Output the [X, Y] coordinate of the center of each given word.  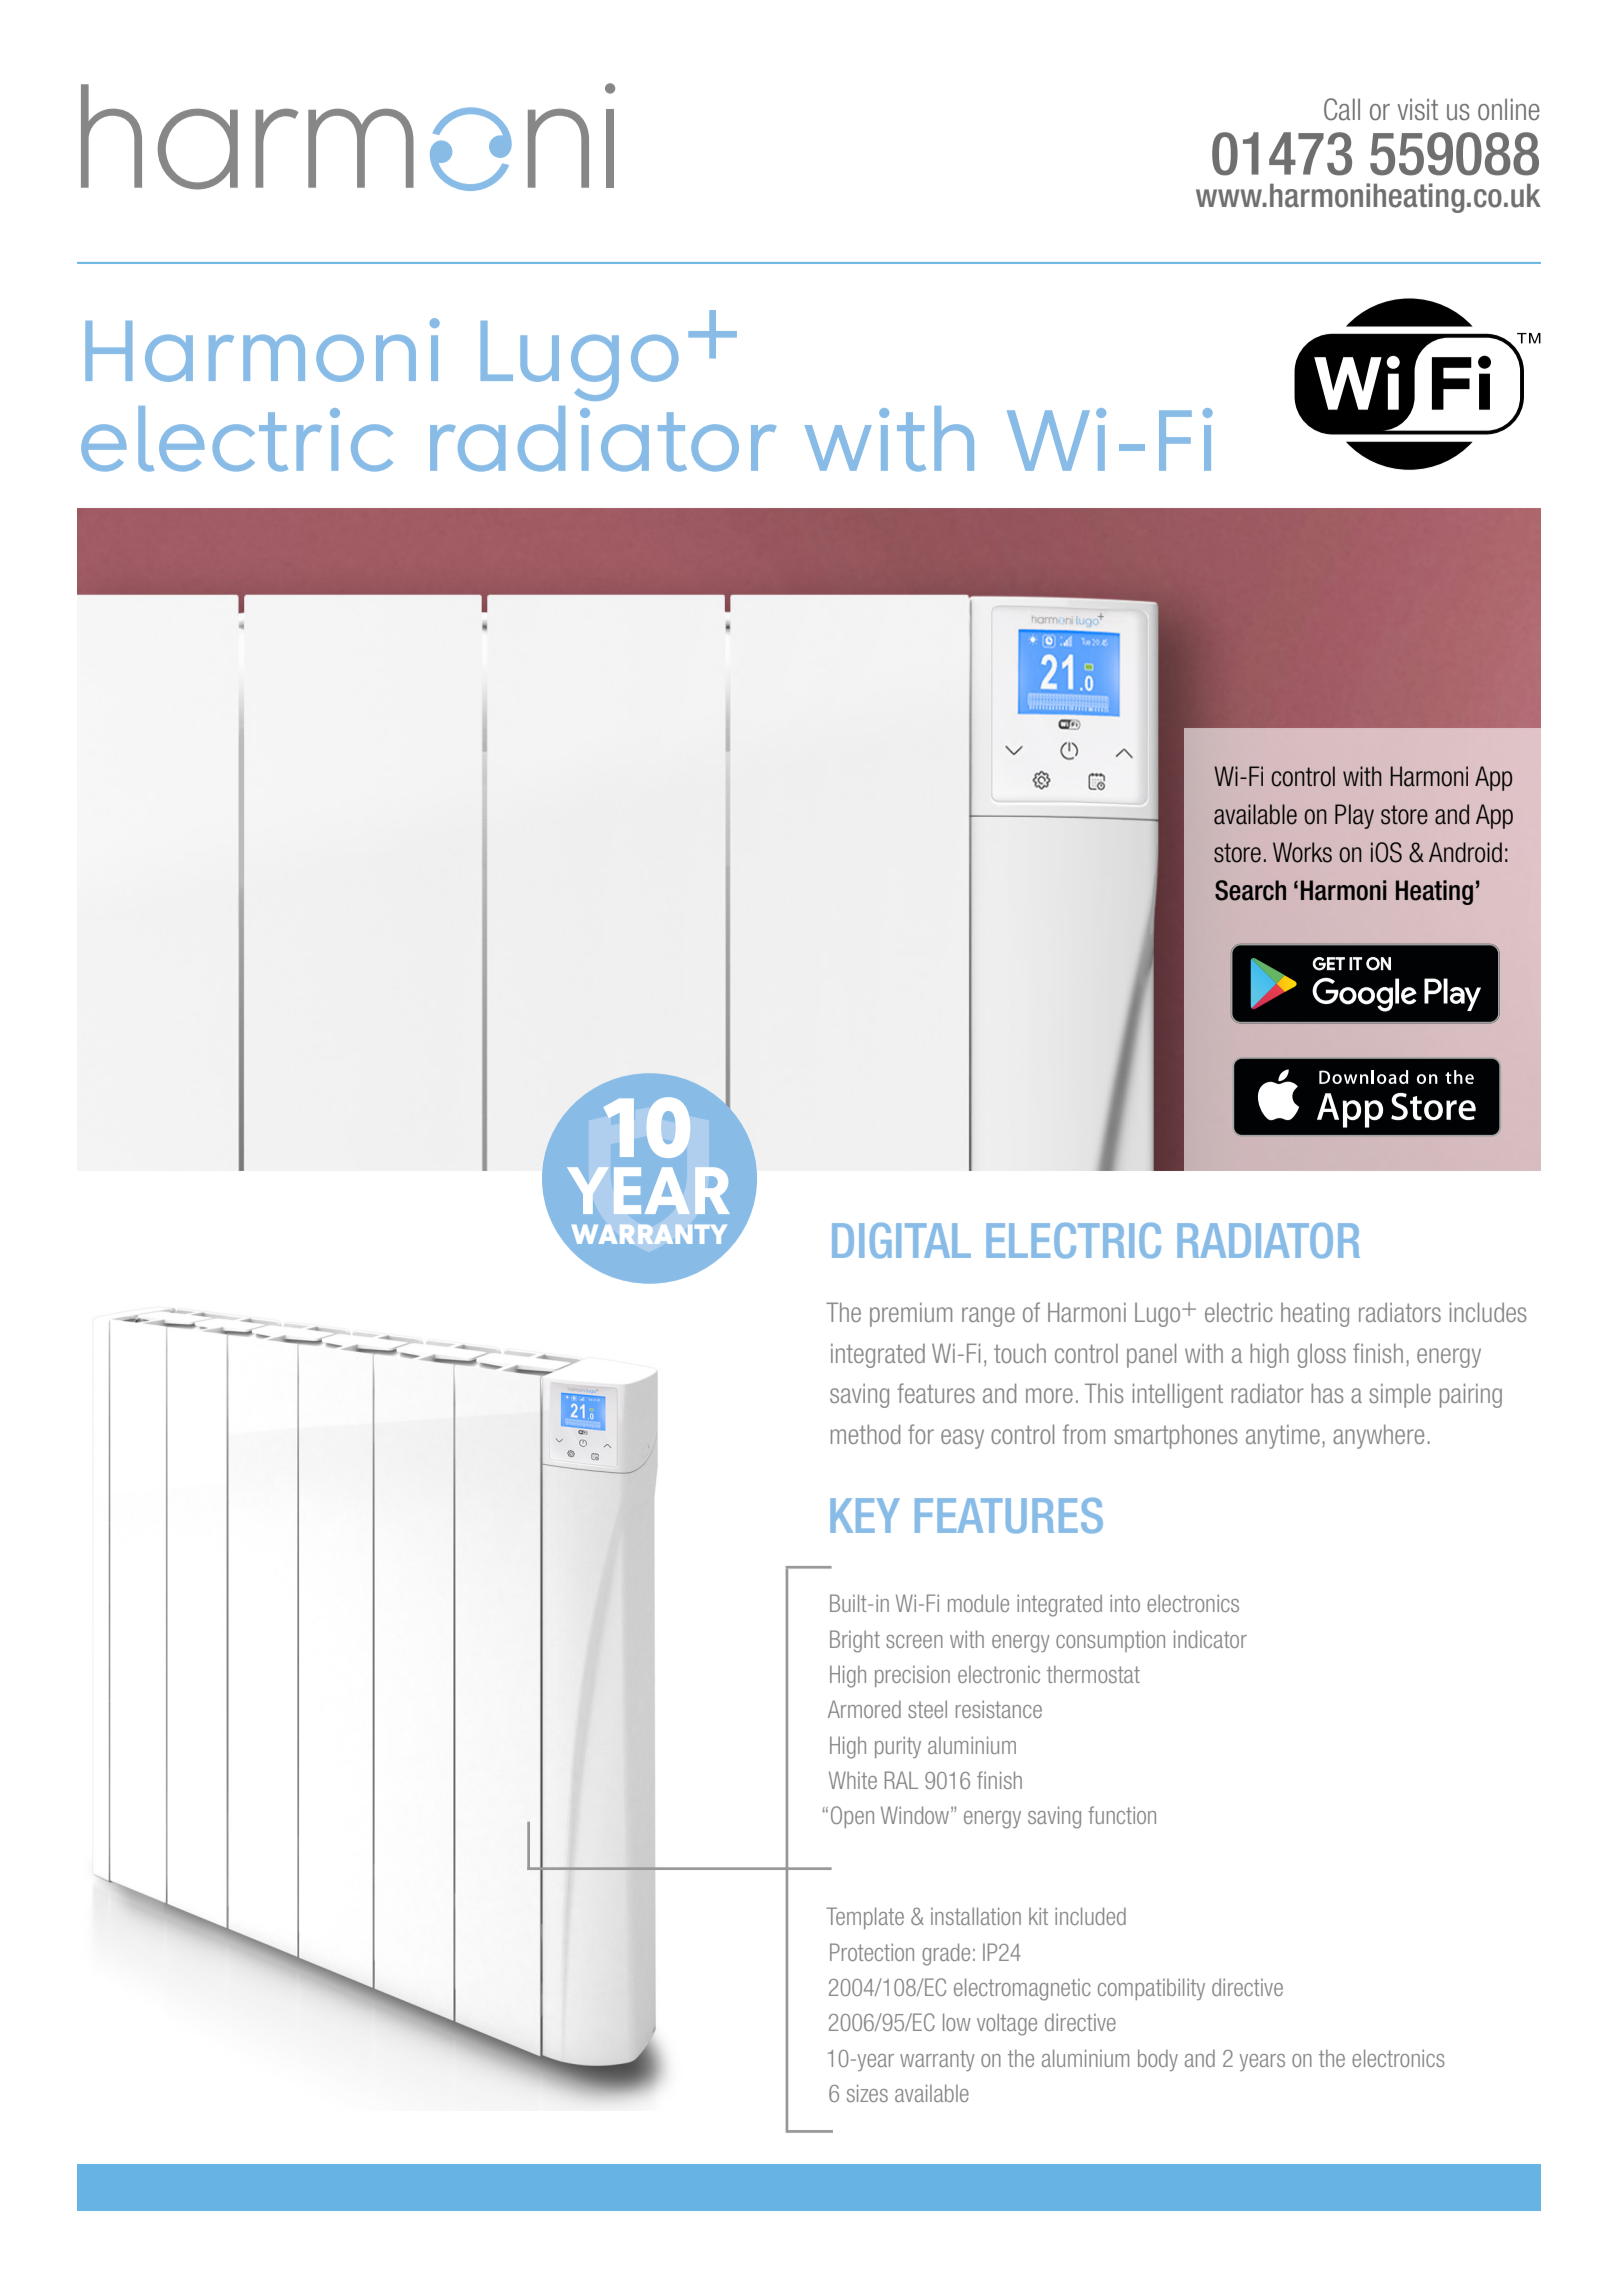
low [957, 2022]
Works [1302, 852]
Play [1354, 816]
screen [914, 1641]
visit [1418, 110]
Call [1342, 109]
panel [1151, 1355]
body [1158, 2060]
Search [1250, 890]
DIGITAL [901, 1241]
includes [1488, 1312]
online [1509, 109]
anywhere [1378, 1437]
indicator [1210, 1639]
